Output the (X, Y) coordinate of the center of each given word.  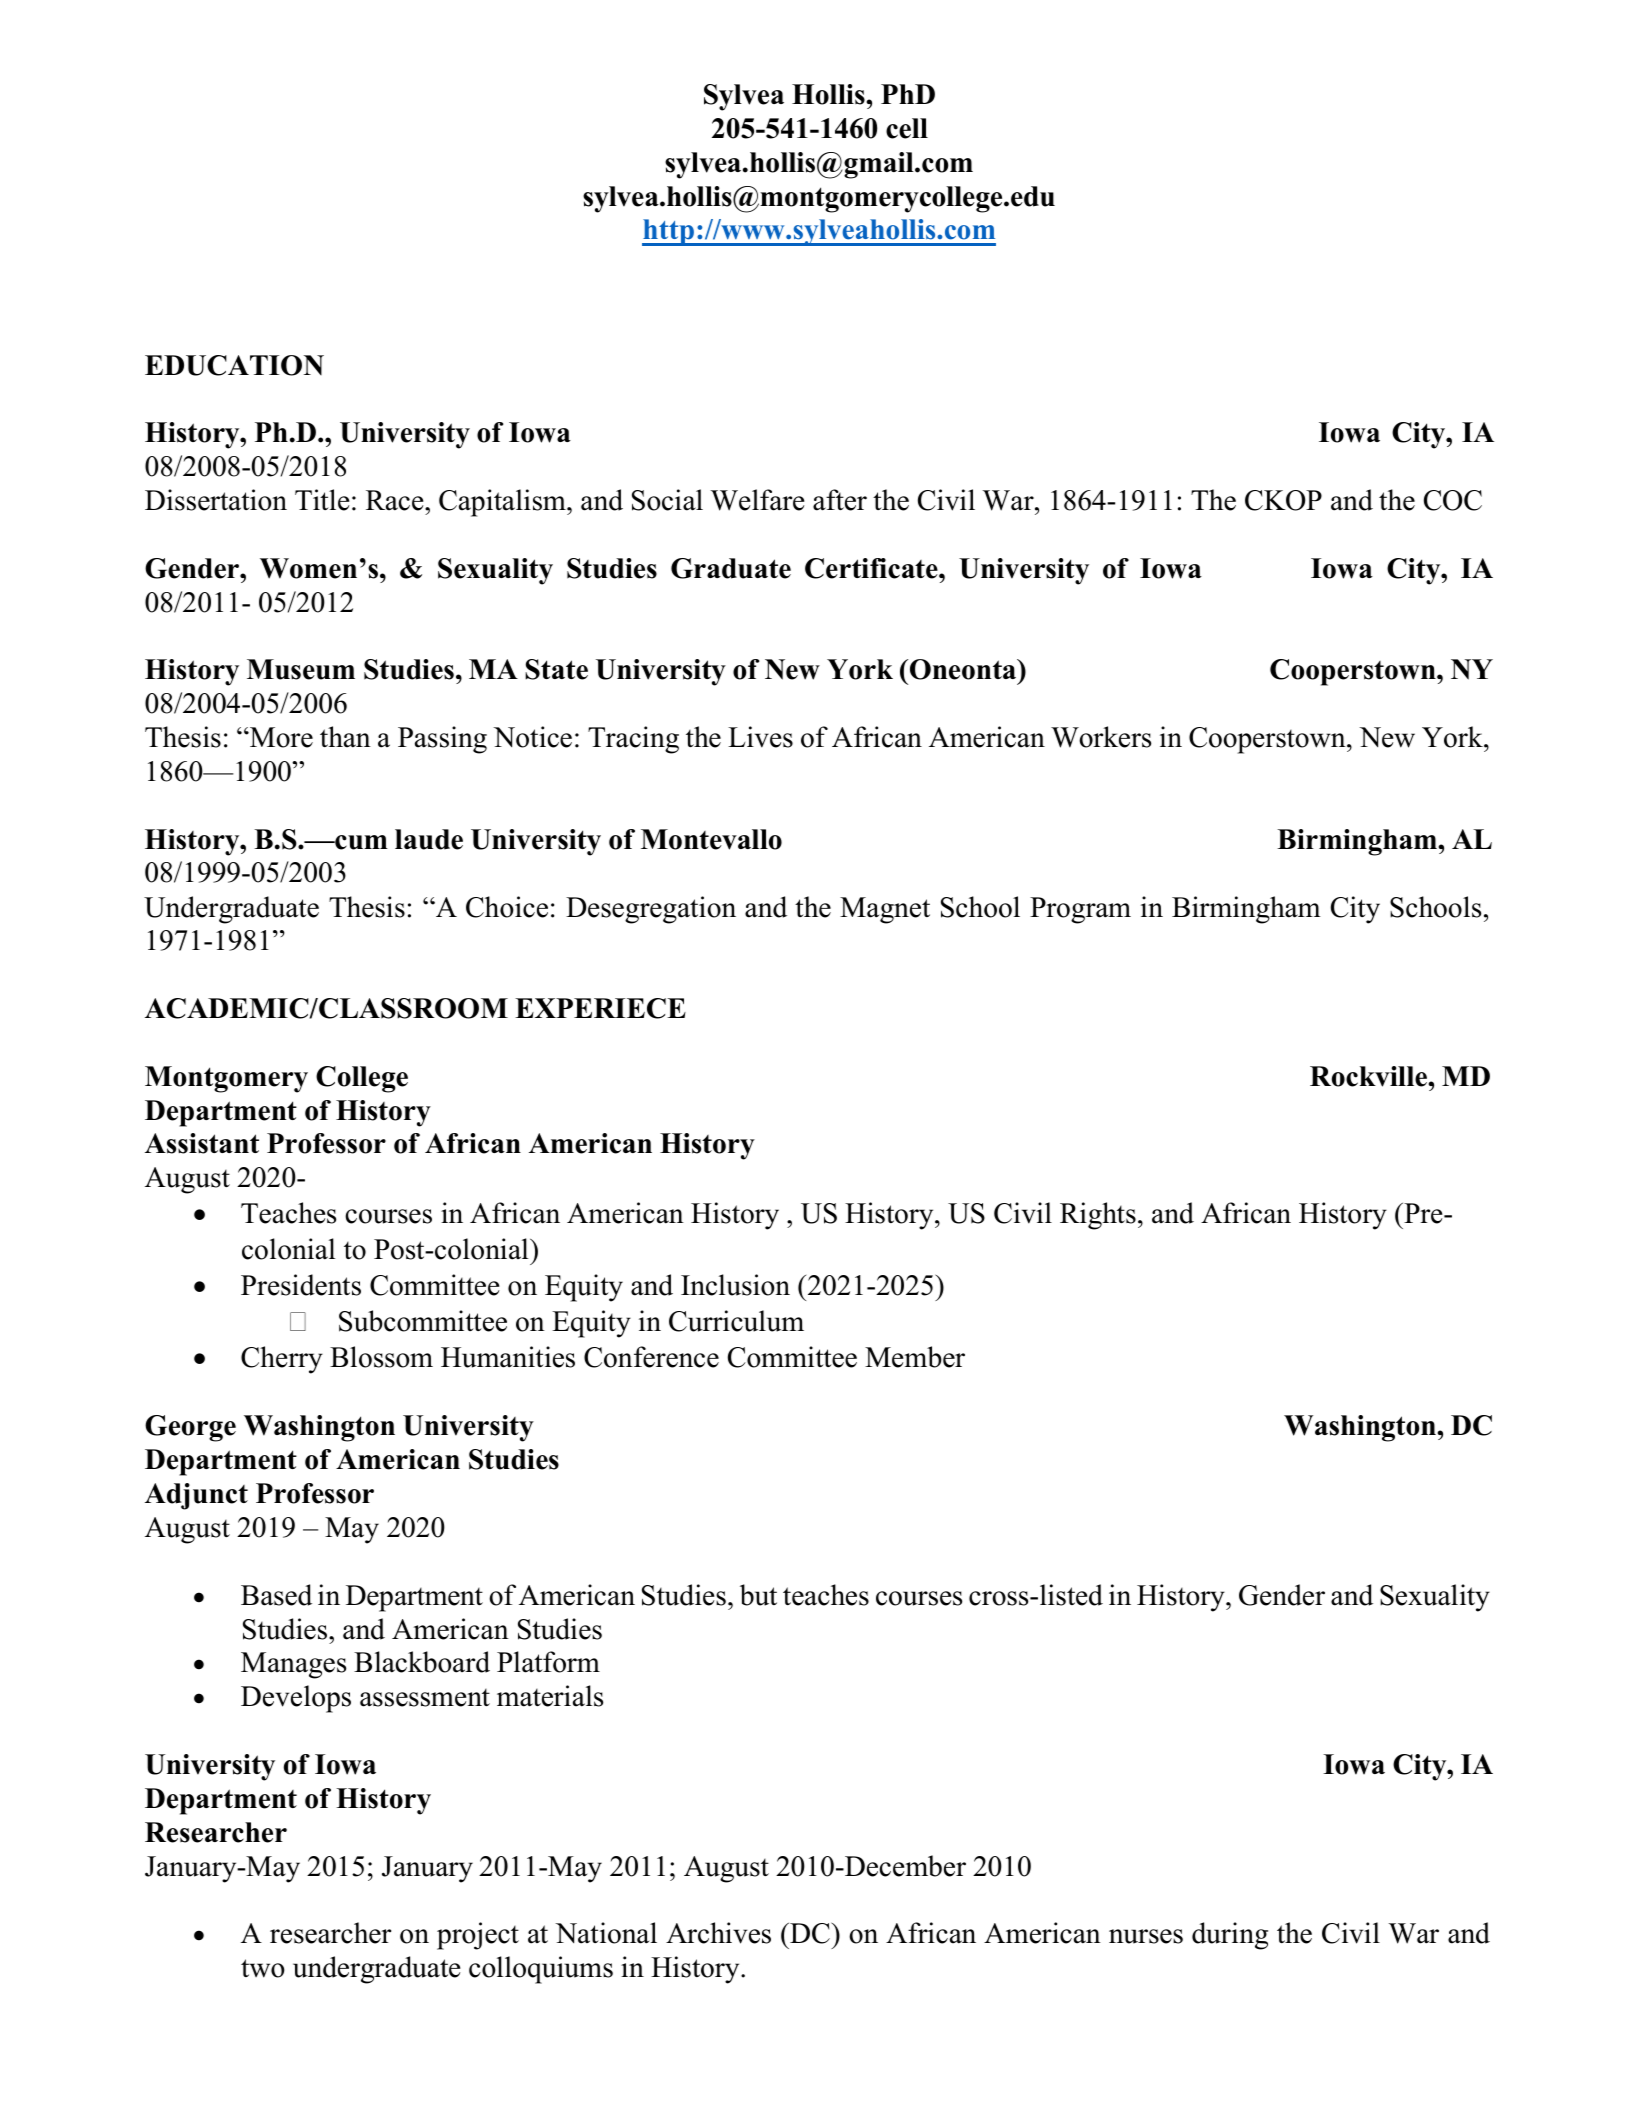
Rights (1098, 1216)
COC (1453, 500)
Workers (1101, 737)
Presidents (301, 1285)
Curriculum (736, 1321)
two (263, 1968)
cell (907, 128)
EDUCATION (234, 365)
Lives (760, 737)
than (345, 737)
